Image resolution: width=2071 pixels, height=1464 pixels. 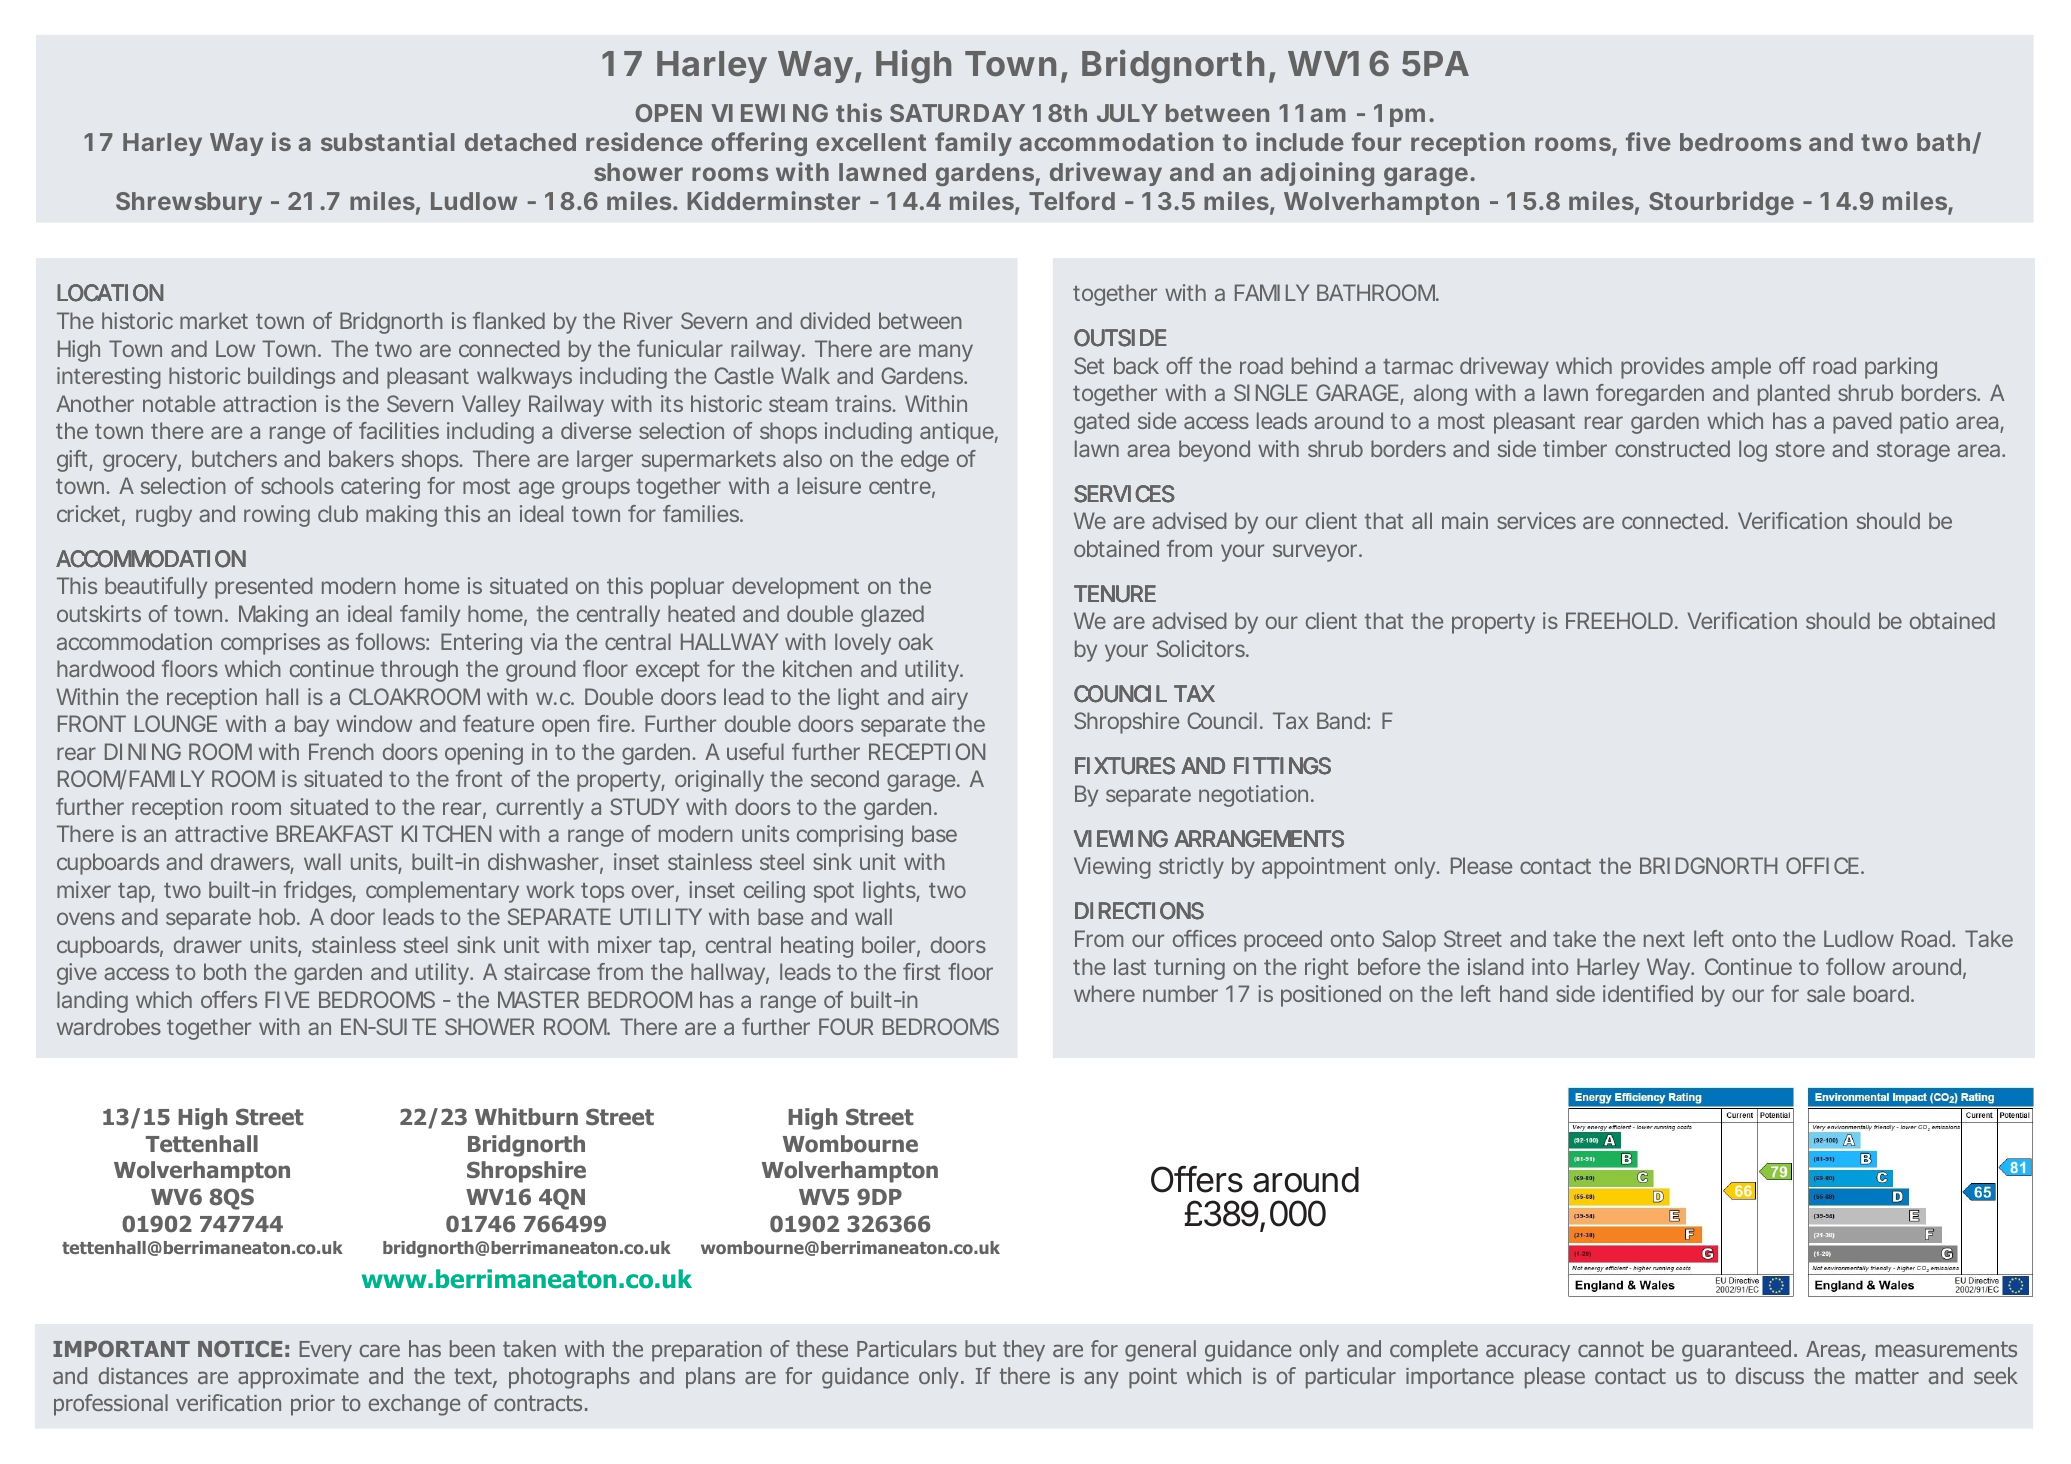 What do you see at coordinates (341, 751) in the document?
I see `French` at bounding box center [341, 751].
